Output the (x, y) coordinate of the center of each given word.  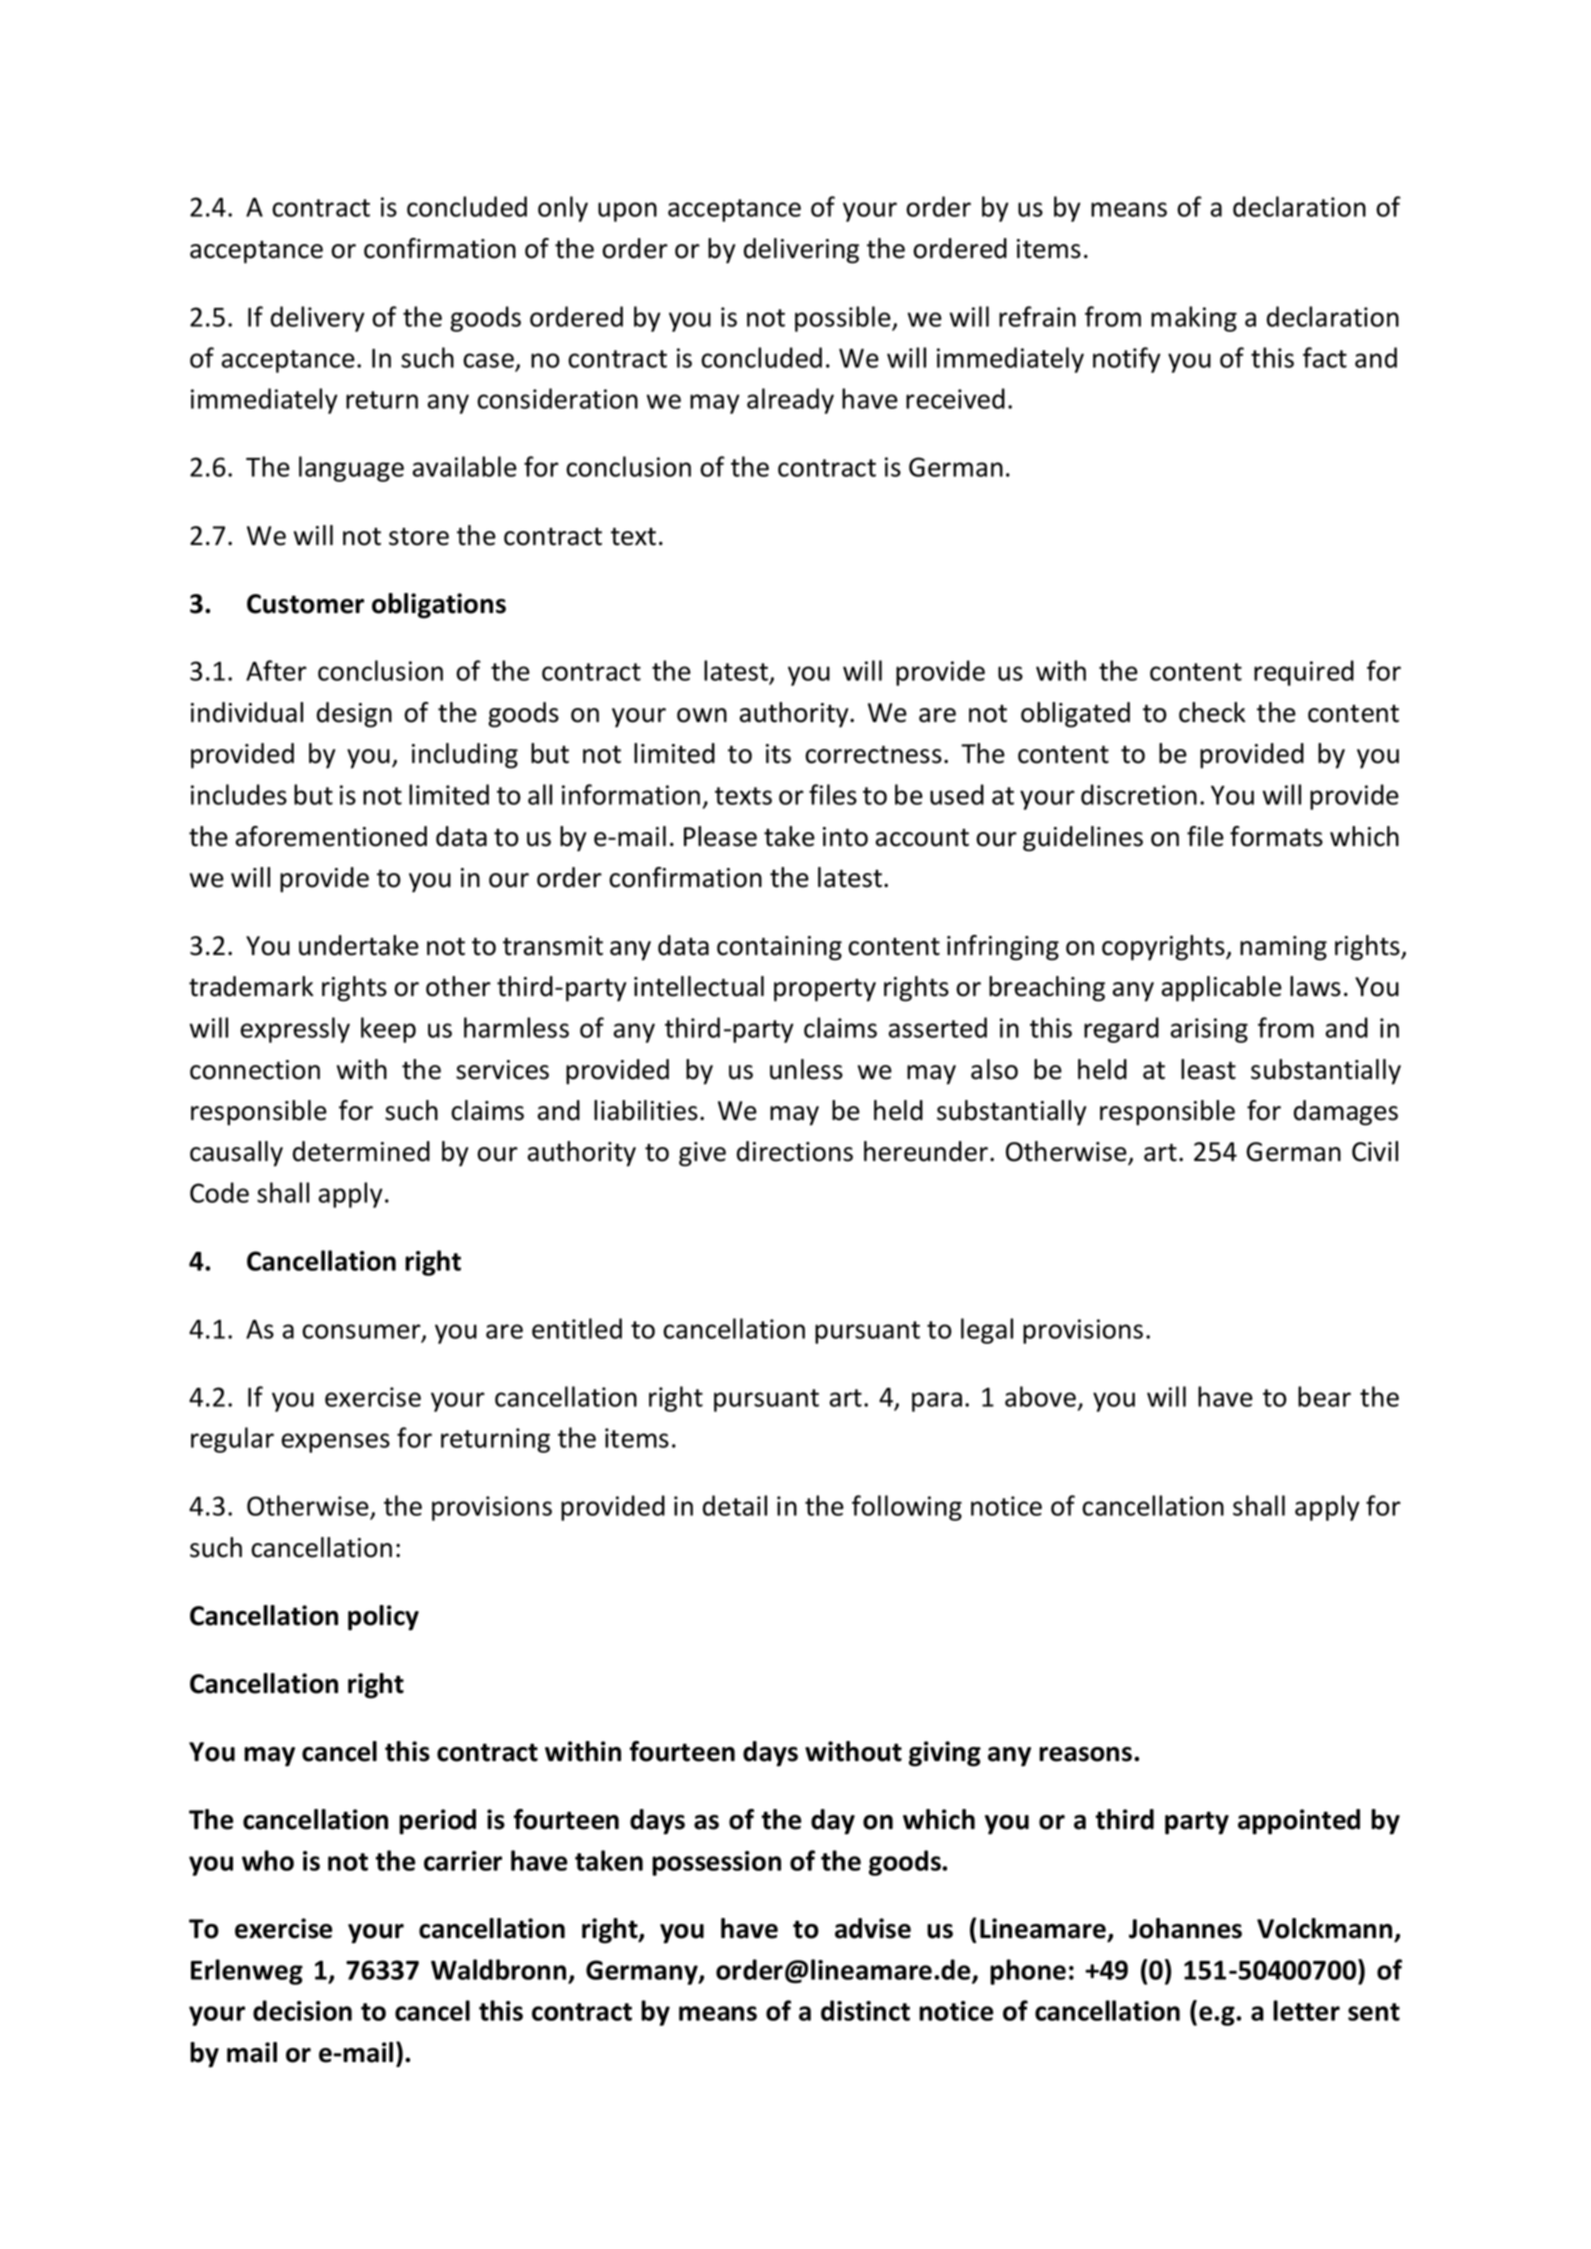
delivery (318, 319)
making (1194, 319)
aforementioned (331, 836)
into (845, 837)
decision (302, 2010)
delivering (801, 251)
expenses (335, 1443)
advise (873, 1928)
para (937, 1402)
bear (1324, 1396)
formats (1276, 836)
